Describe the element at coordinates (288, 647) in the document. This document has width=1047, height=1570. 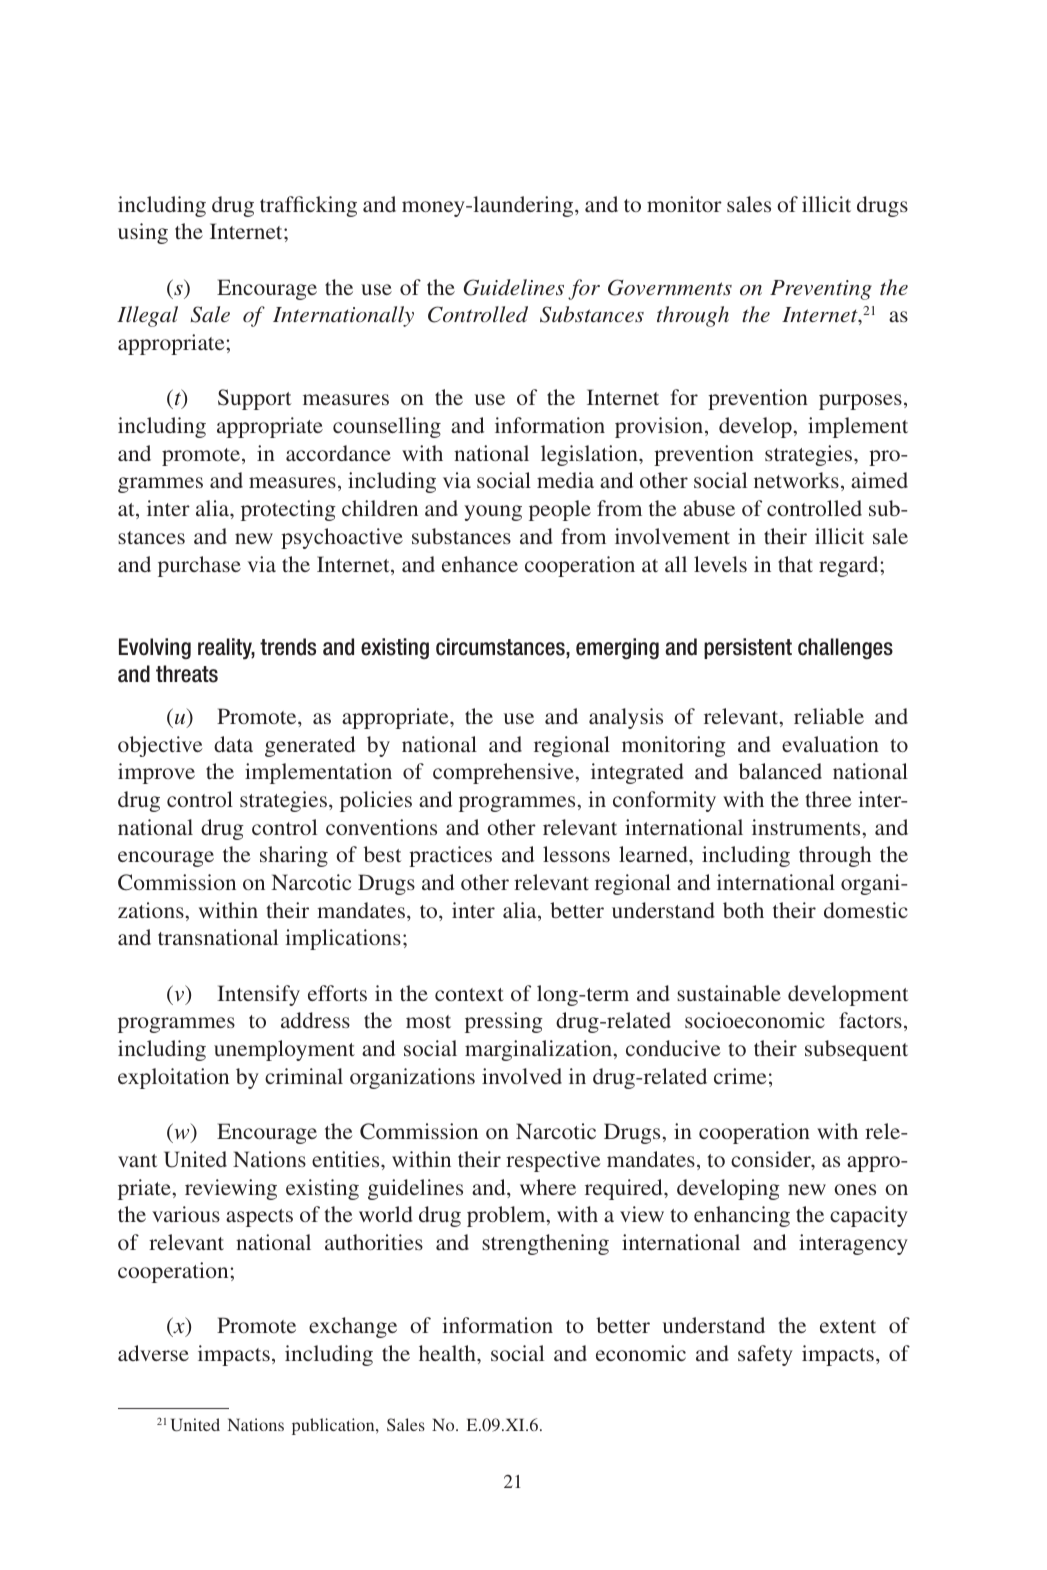
I see `trends` at that location.
